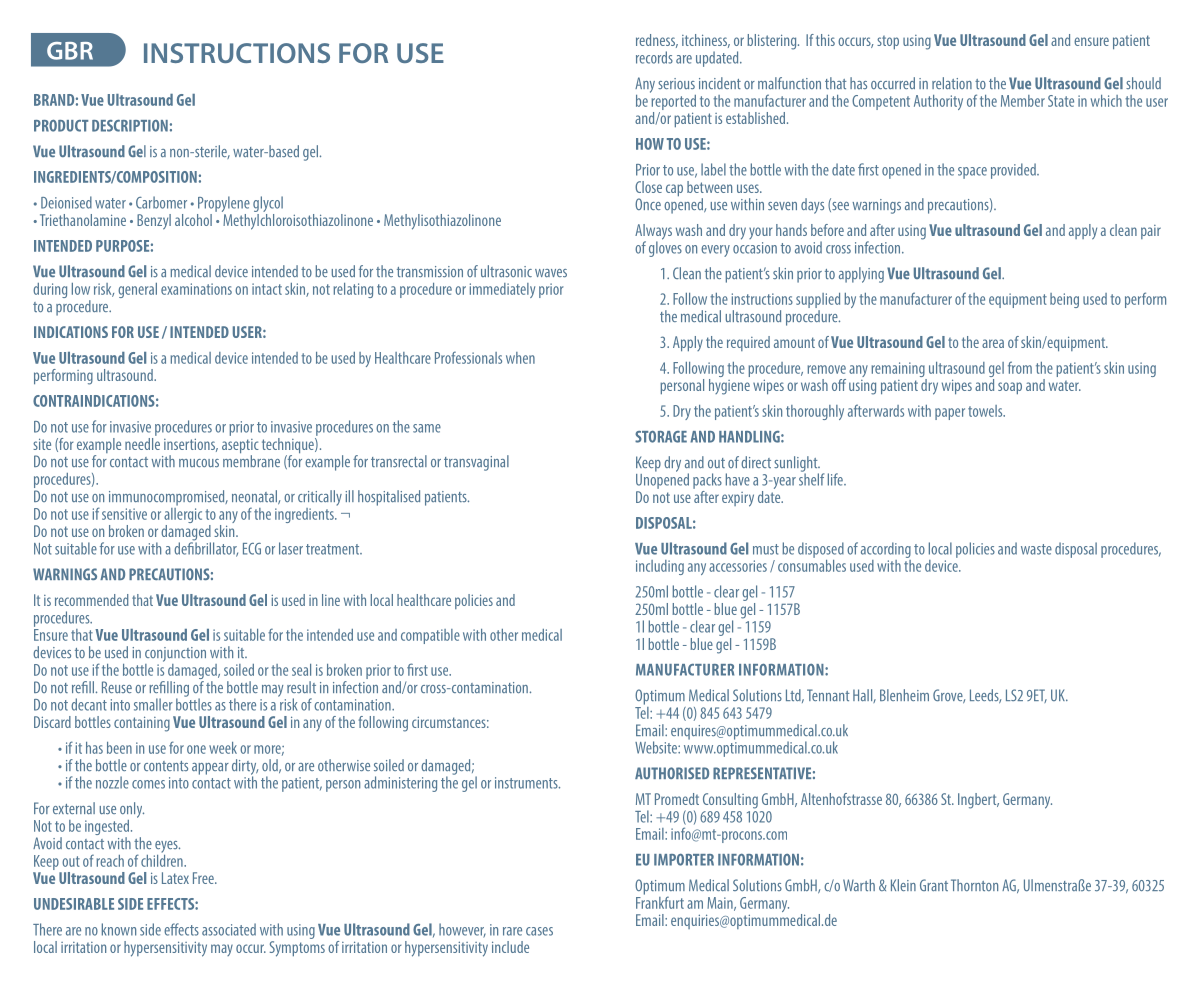 The width and height of the screenshot is (1204, 989). What do you see at coordinates (70, 51) in the screenshot?
I see `GBR` at bounding box center [70, 51].
